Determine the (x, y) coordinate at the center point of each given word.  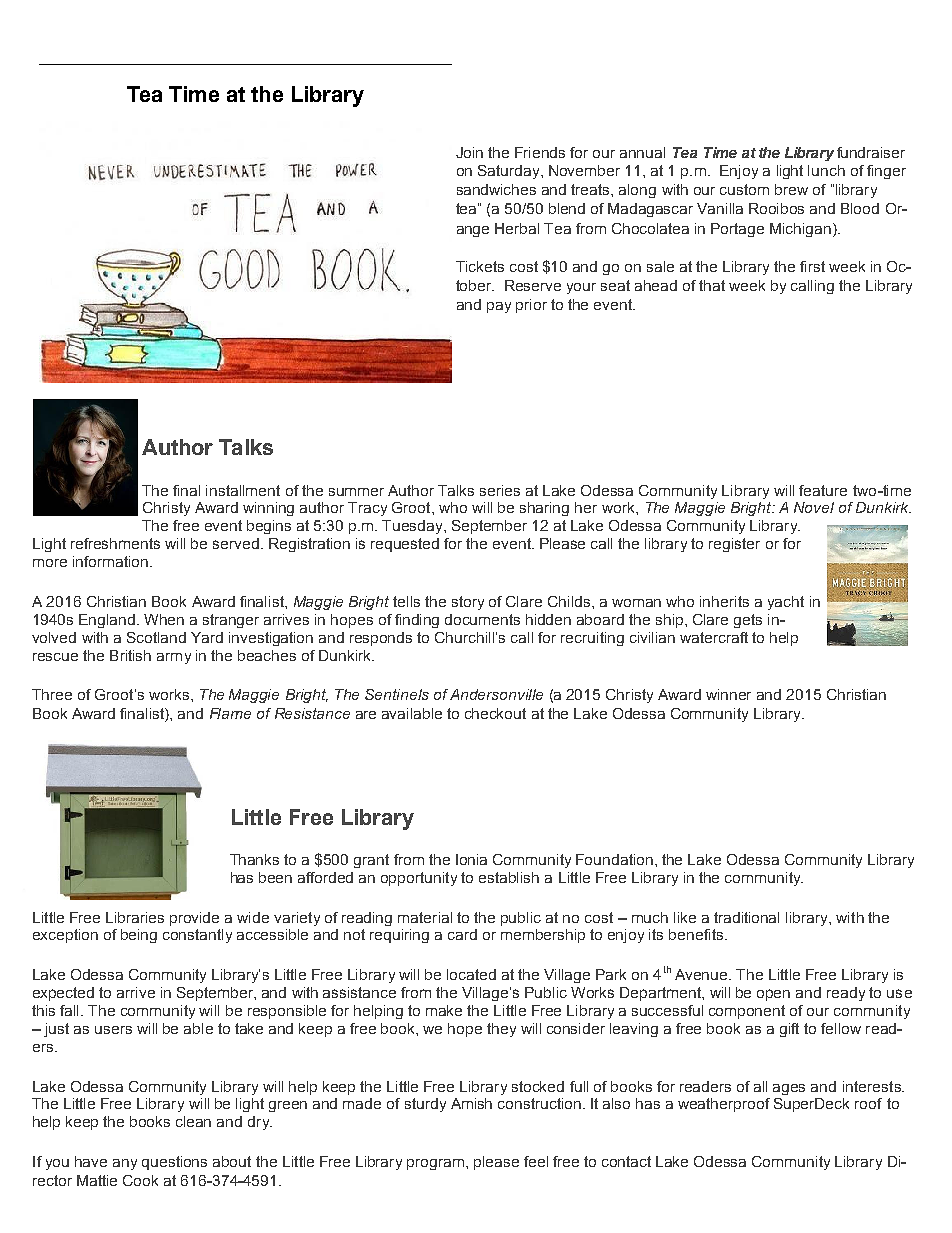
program (437, 1164)
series (500, 490)
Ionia (471, 859)
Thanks (254, 859)
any (125, 1164)
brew (791, 189)
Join (469, 152)
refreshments (115, 543)
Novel (814, 507)
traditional (746, 917)
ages (789, 1089)
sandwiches (496, 189)
